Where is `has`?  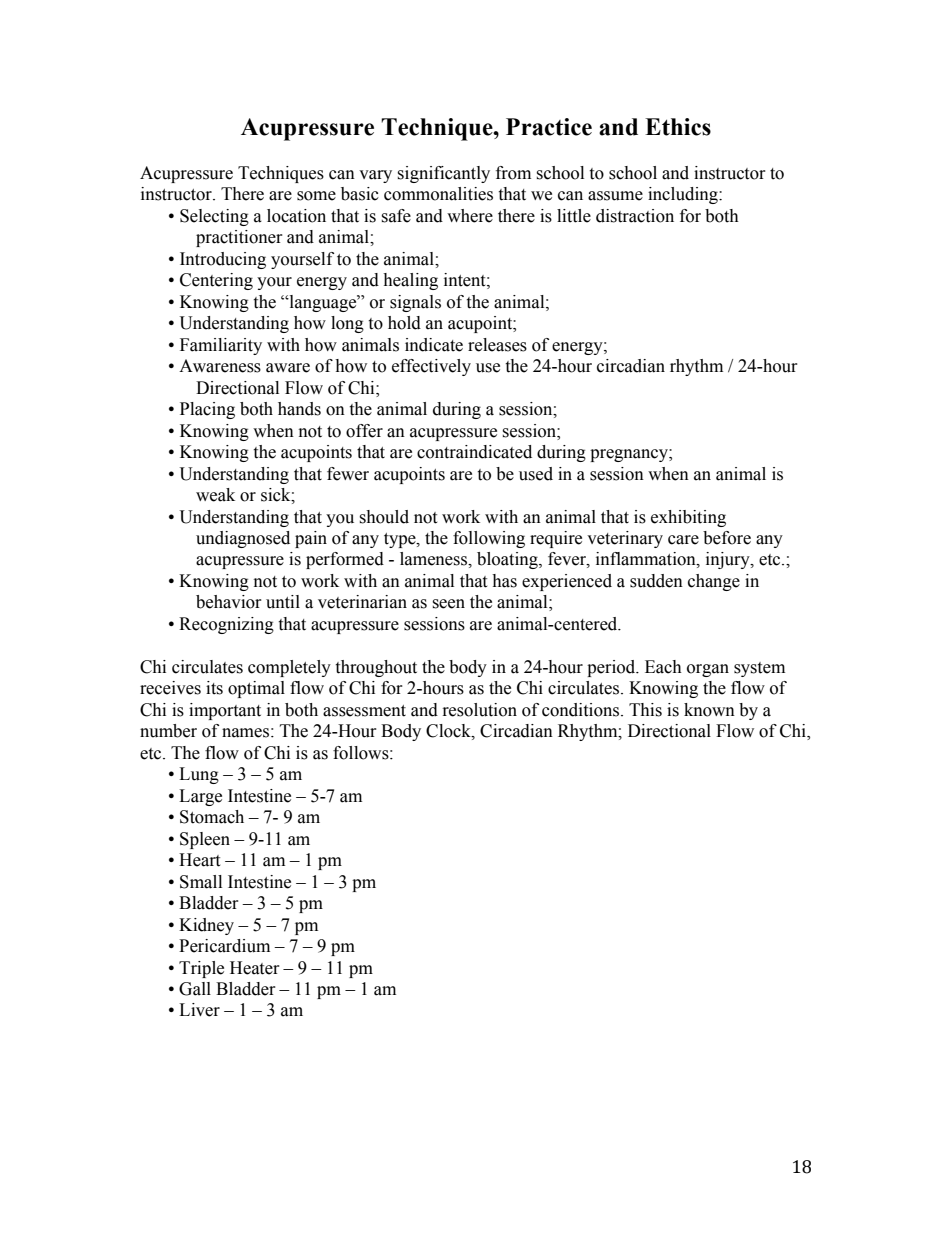 has is located at coordinates (504, 581).
